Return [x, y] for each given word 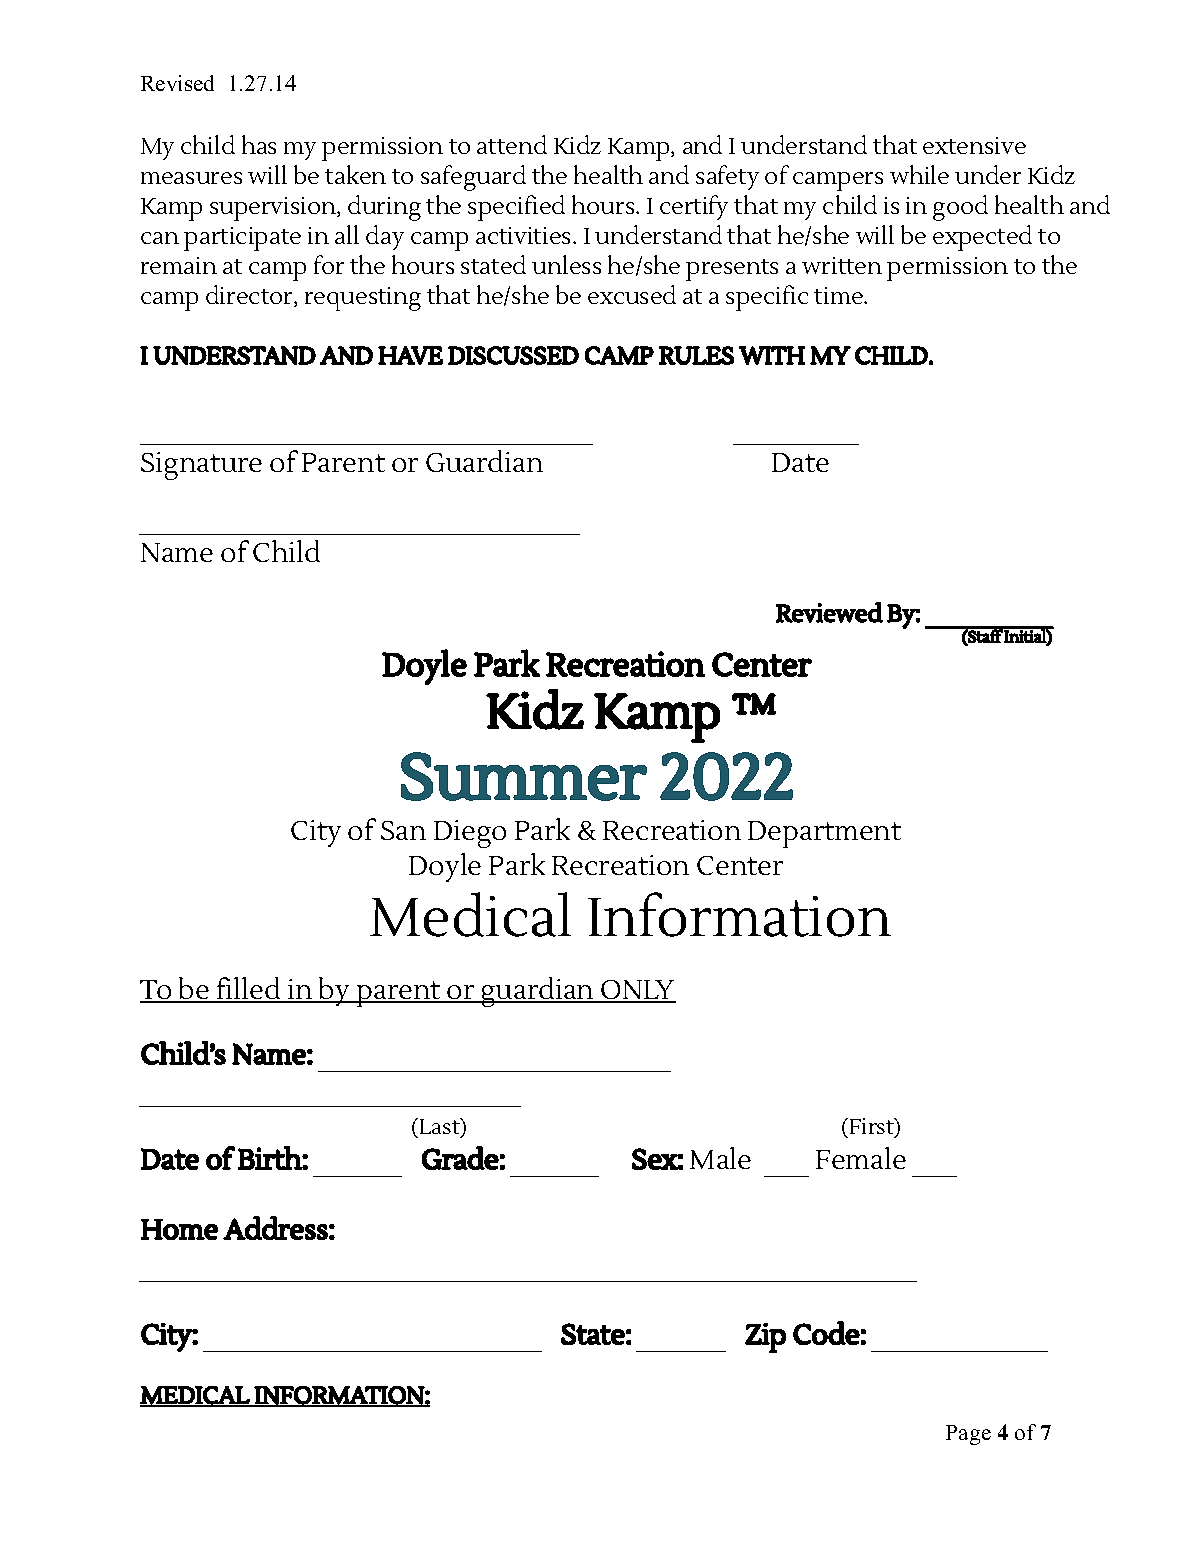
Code [826, 1333]
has [259, 144]
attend [512, 144]
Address [275, 1228]
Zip [765, 1338]
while [919, 174]
